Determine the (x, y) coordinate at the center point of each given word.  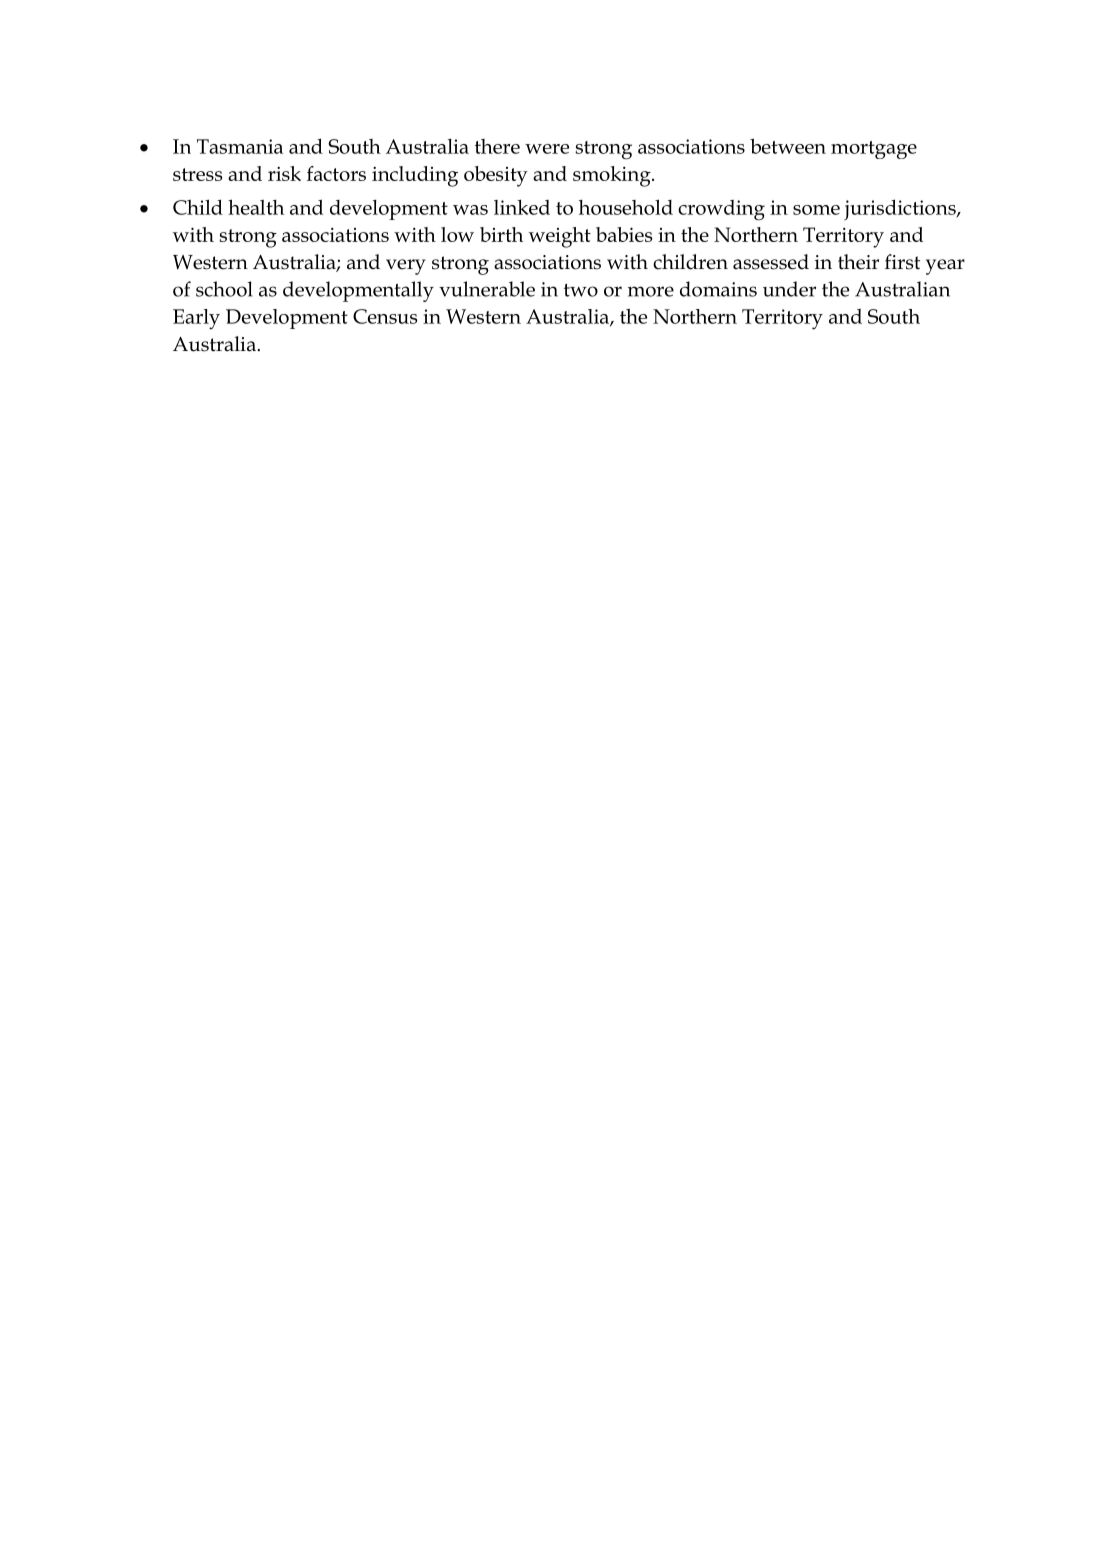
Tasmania (240, 146)
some (816, 210)
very (406, 267)
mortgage (874, 150)
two (581, 290)
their (858, 262)
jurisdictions (901, 209)
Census (385, 316)
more (651, 291)
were (547, 149)
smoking (613, 176)
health (256, 207)
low (457, 234)
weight (560, 237)
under (789, 289)
